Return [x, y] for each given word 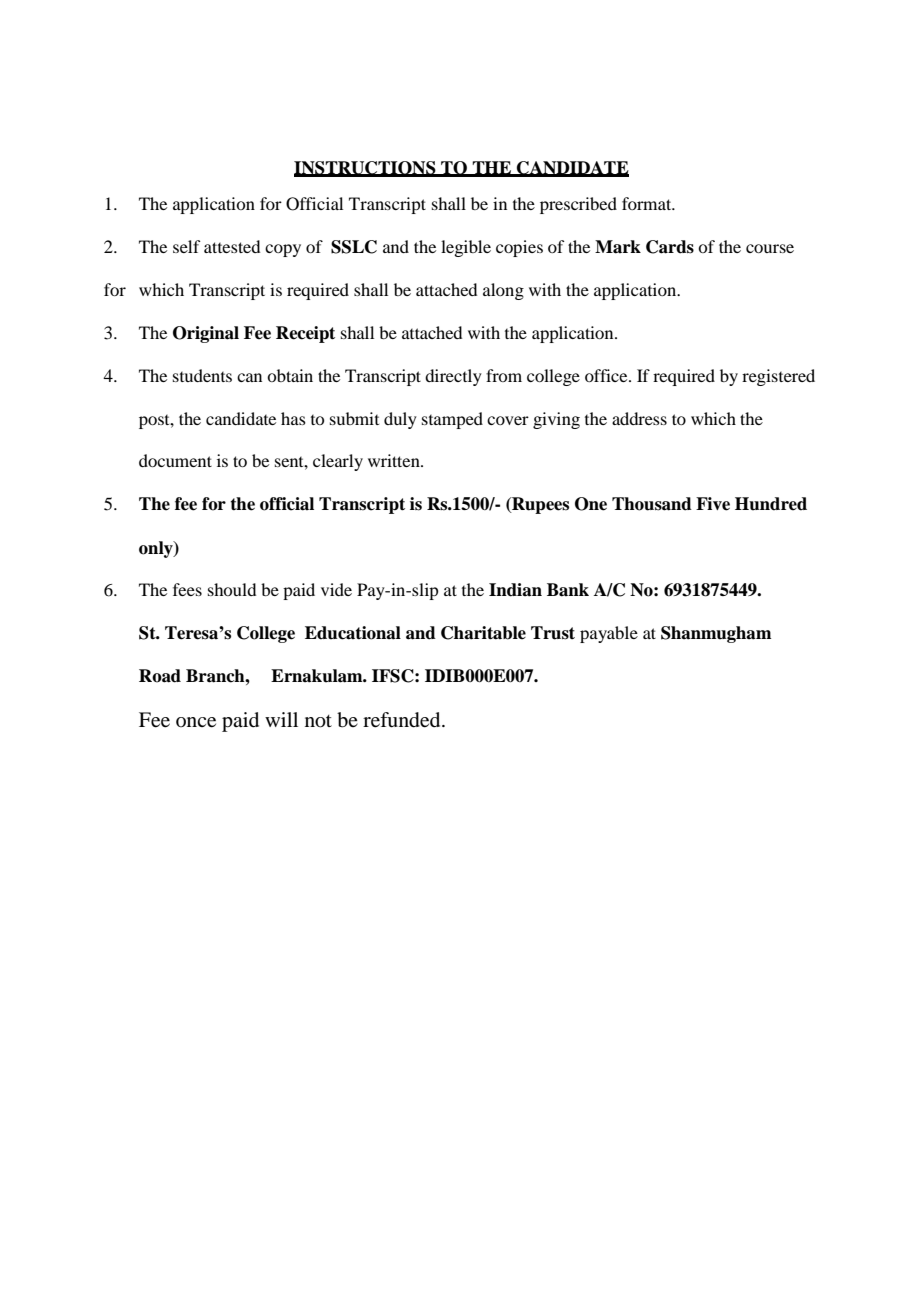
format [648, 203]
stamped [452, 420]
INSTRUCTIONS [366, 168]
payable [609, 634]
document [175, 460]
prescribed [578, 205]
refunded [403, 720]
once [196, 722]
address [639, 418]
